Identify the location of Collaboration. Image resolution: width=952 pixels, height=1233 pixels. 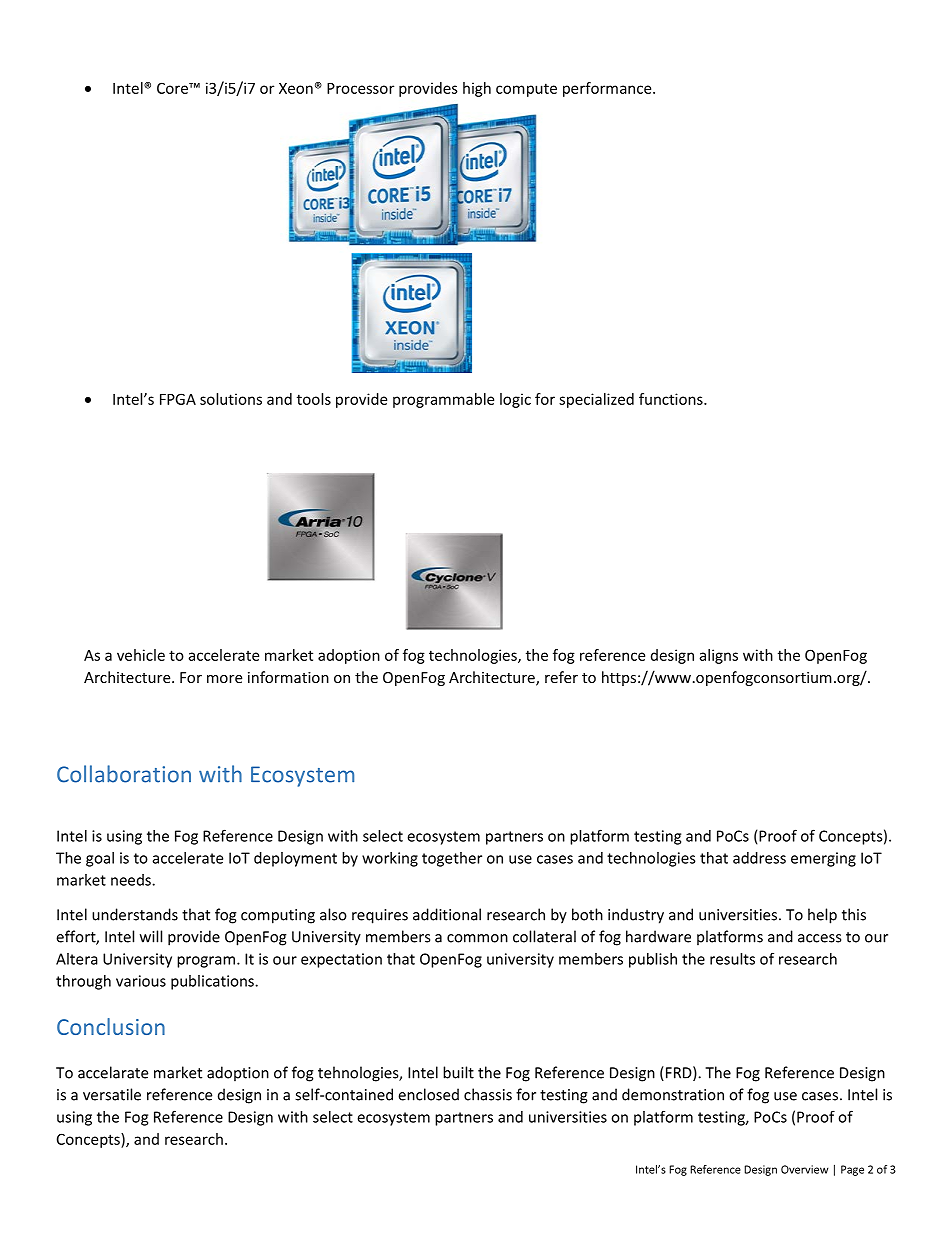
(124, 774).
